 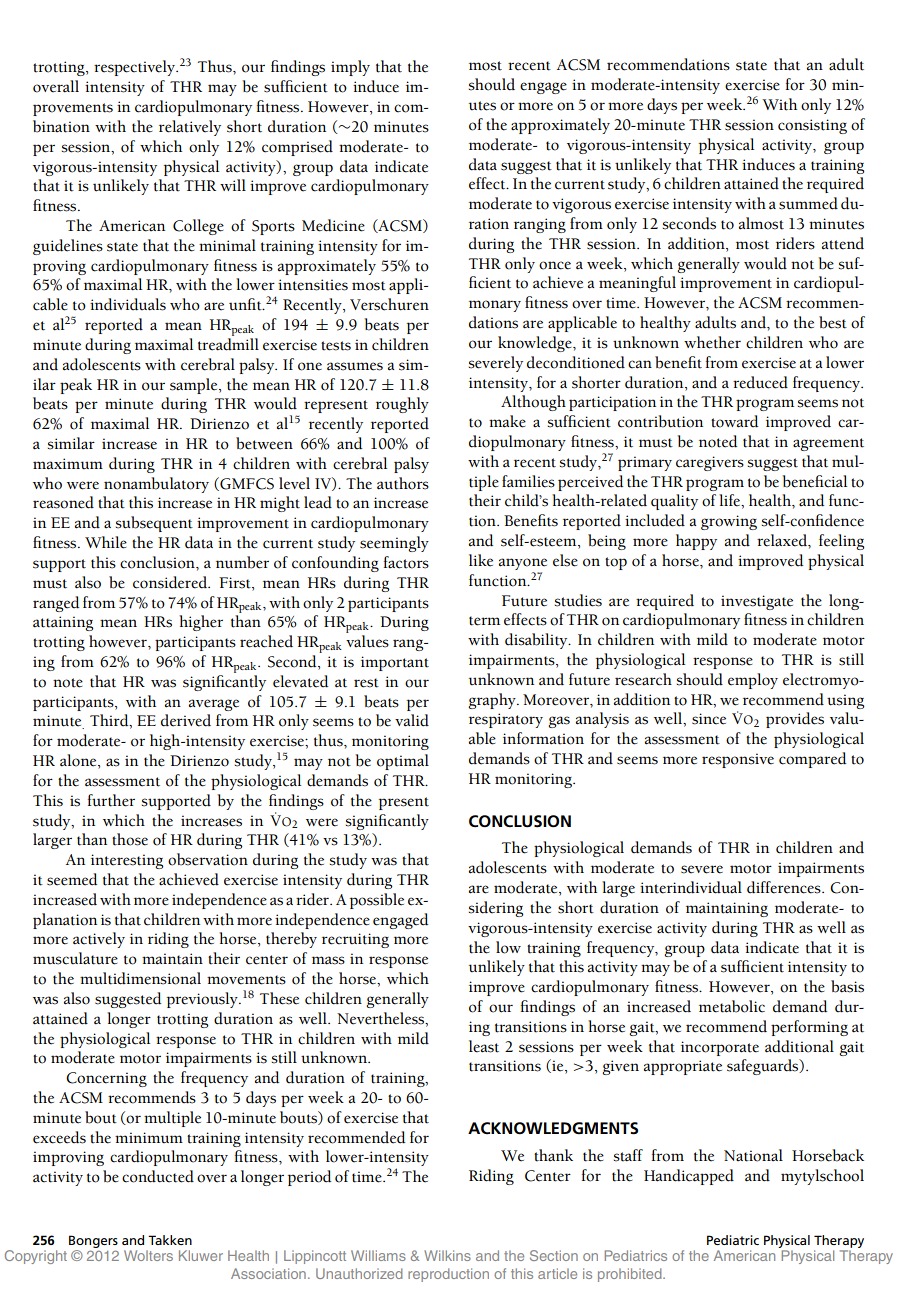 I want to click on multidimensional, so click(x=140, y=978).
